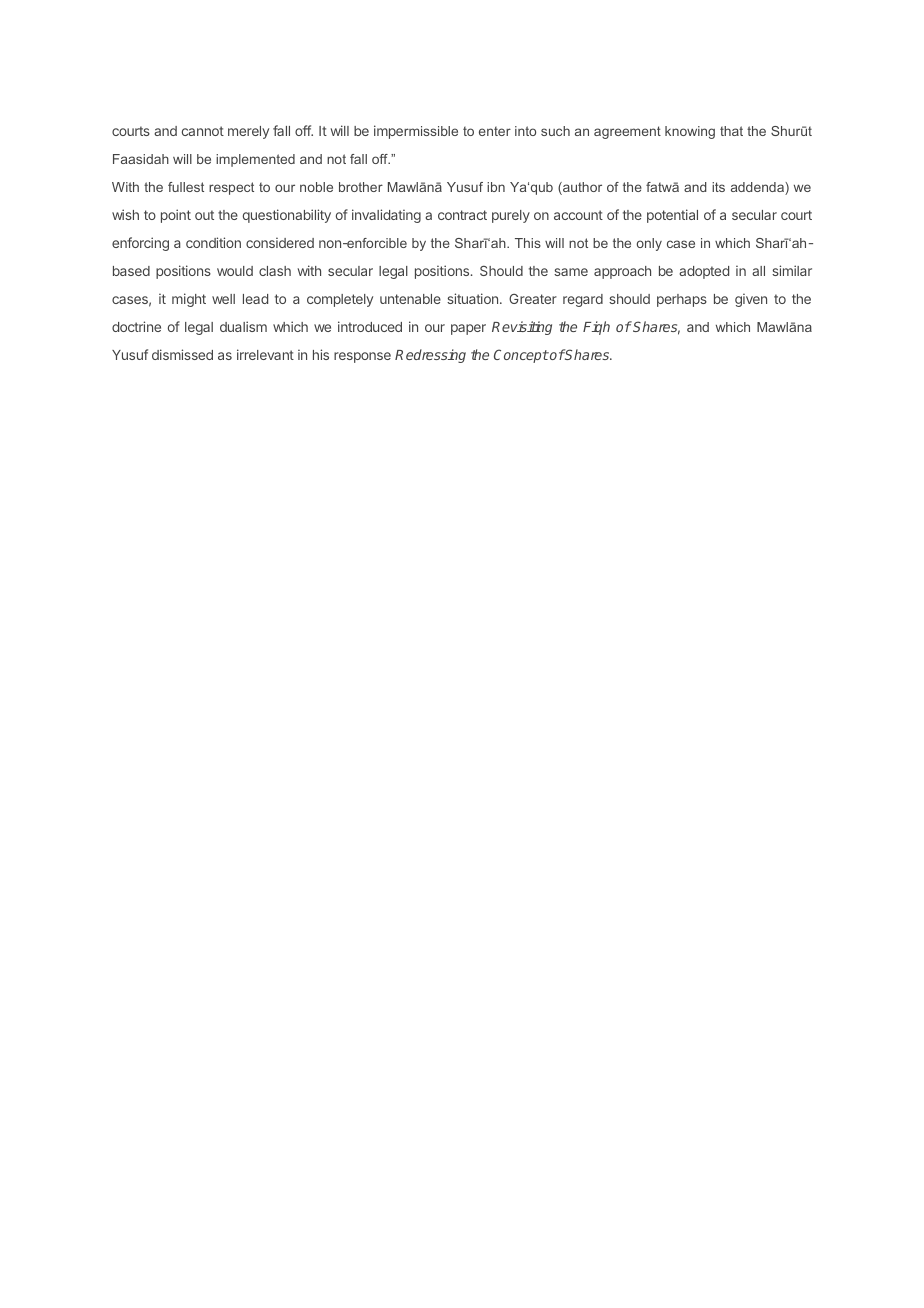 This document has height=1308, width=924. Describe the element at coordinates (213, 242) in the document. I see `condition` at that location.
